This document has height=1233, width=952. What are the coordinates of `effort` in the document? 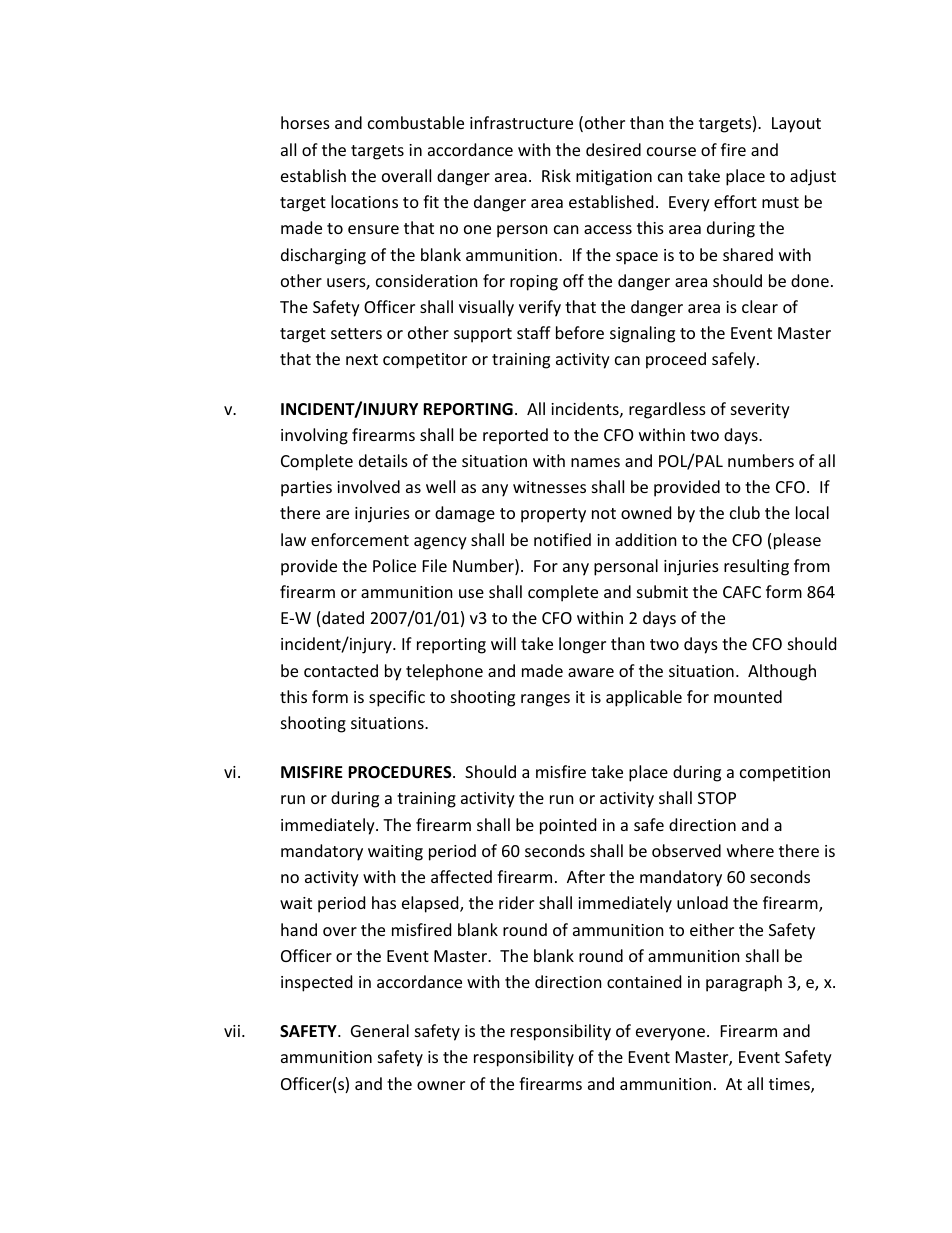 It's located at (735, 201).
